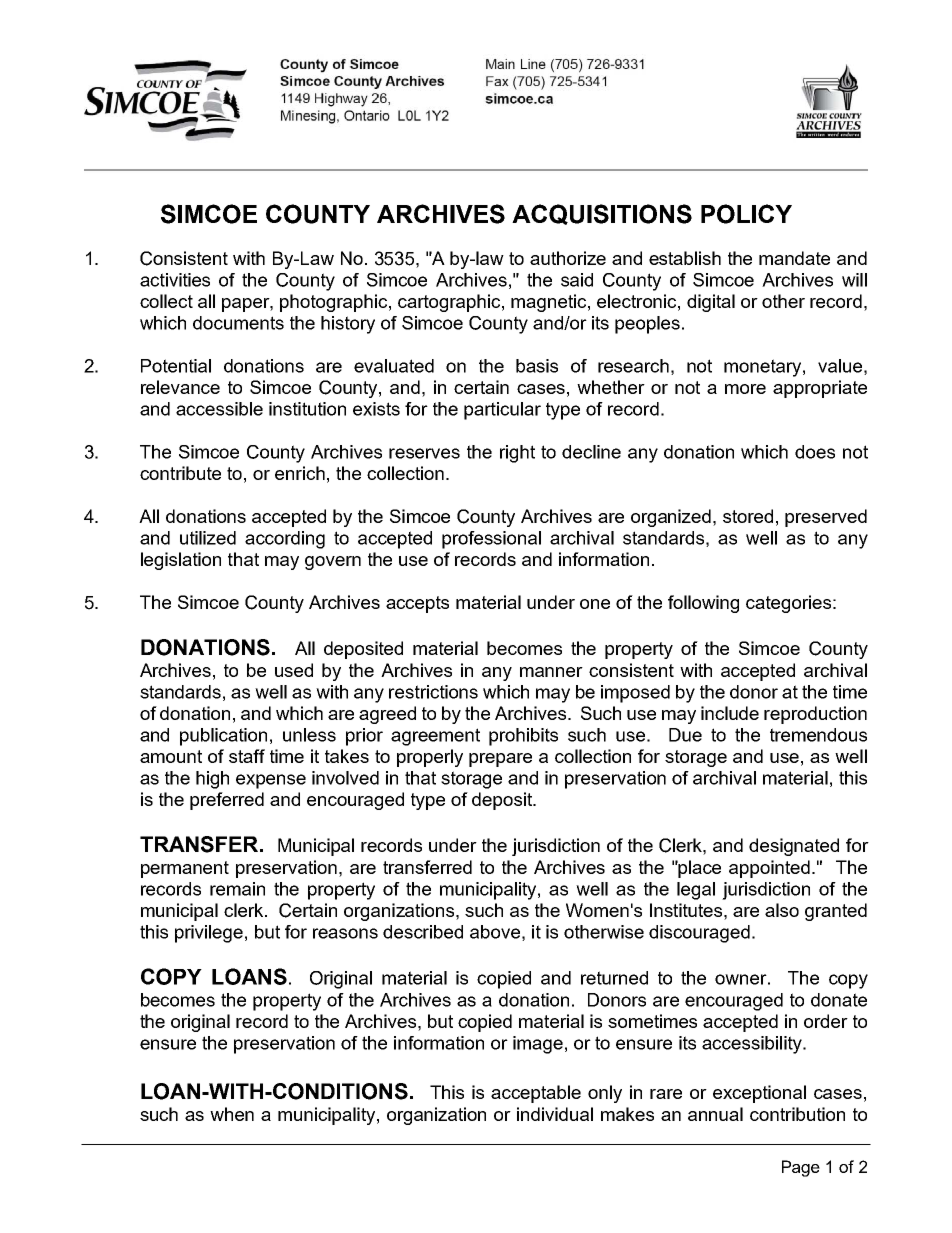  Describe the element at coordinates (782, 910) in the document. I see `also` at that location.
